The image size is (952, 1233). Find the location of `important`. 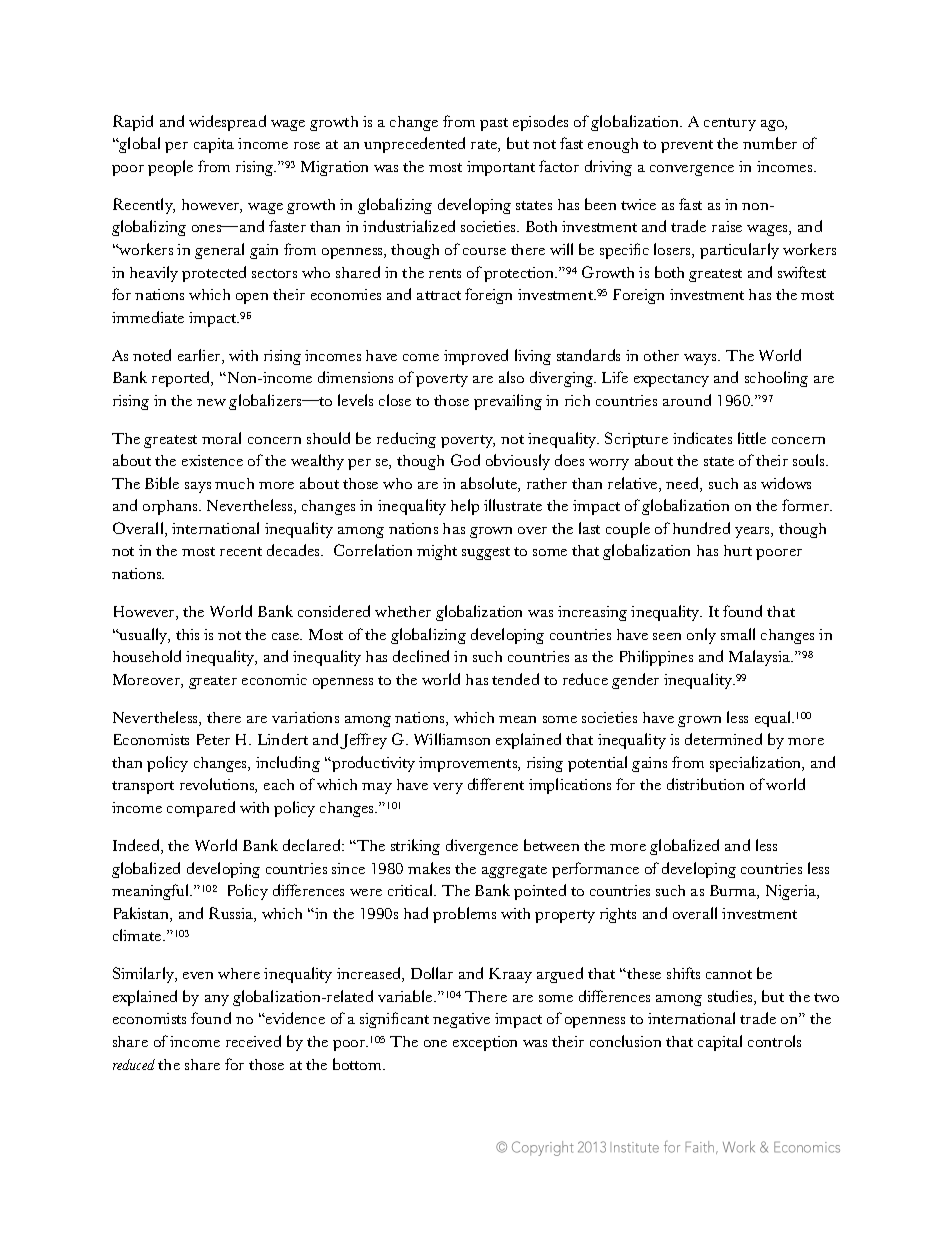

important is located at coordinates (501, 168).
